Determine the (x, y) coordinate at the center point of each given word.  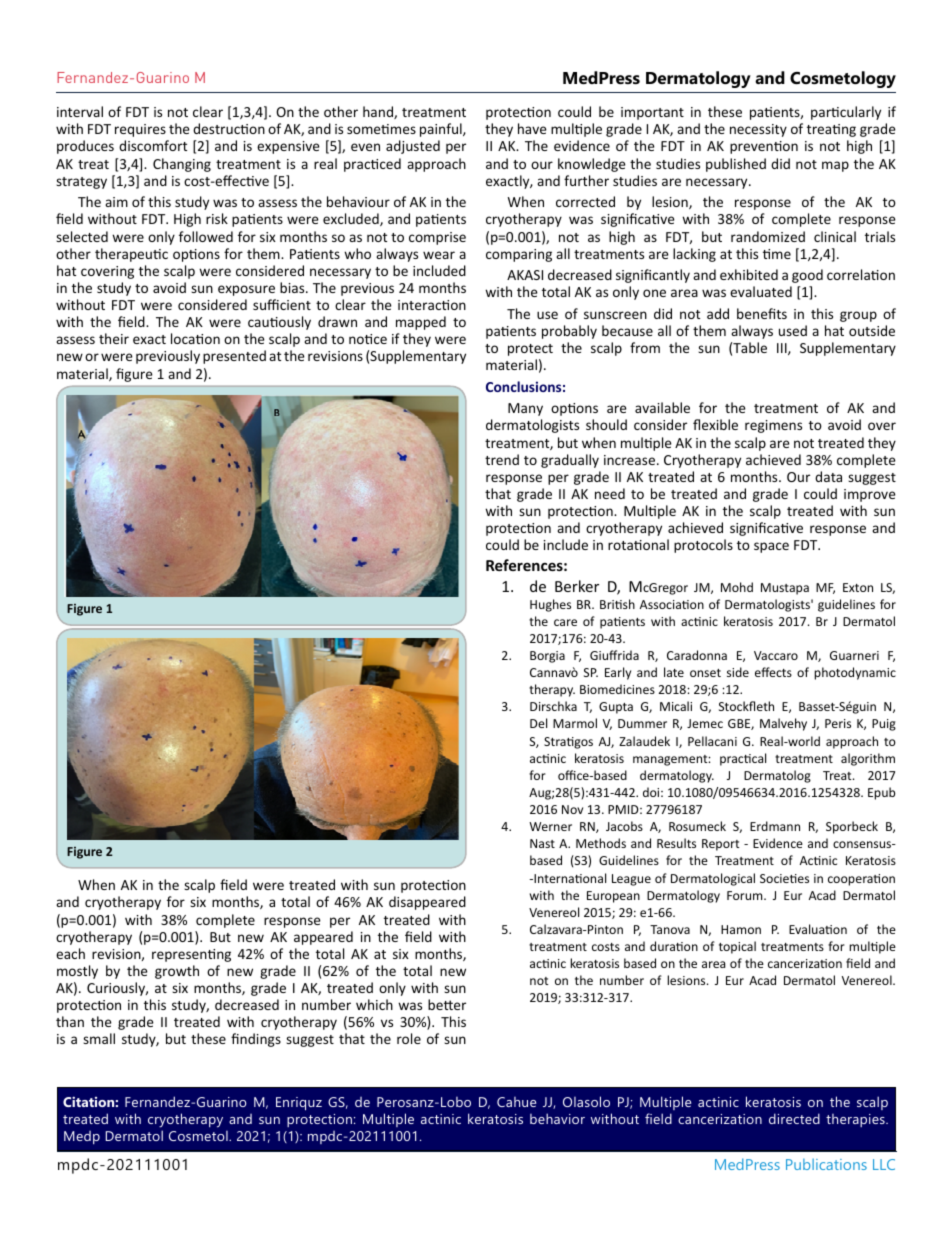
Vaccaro (776, 655)
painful (442, 130)
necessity (758, 130)
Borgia (547, 657)
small (99, 1038)
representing (191, 955)
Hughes (550, 605)
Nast (542, 843)
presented (234, 357)
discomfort (153, 145)
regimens (773, 426)
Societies (784, 878)
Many (525, 409)
